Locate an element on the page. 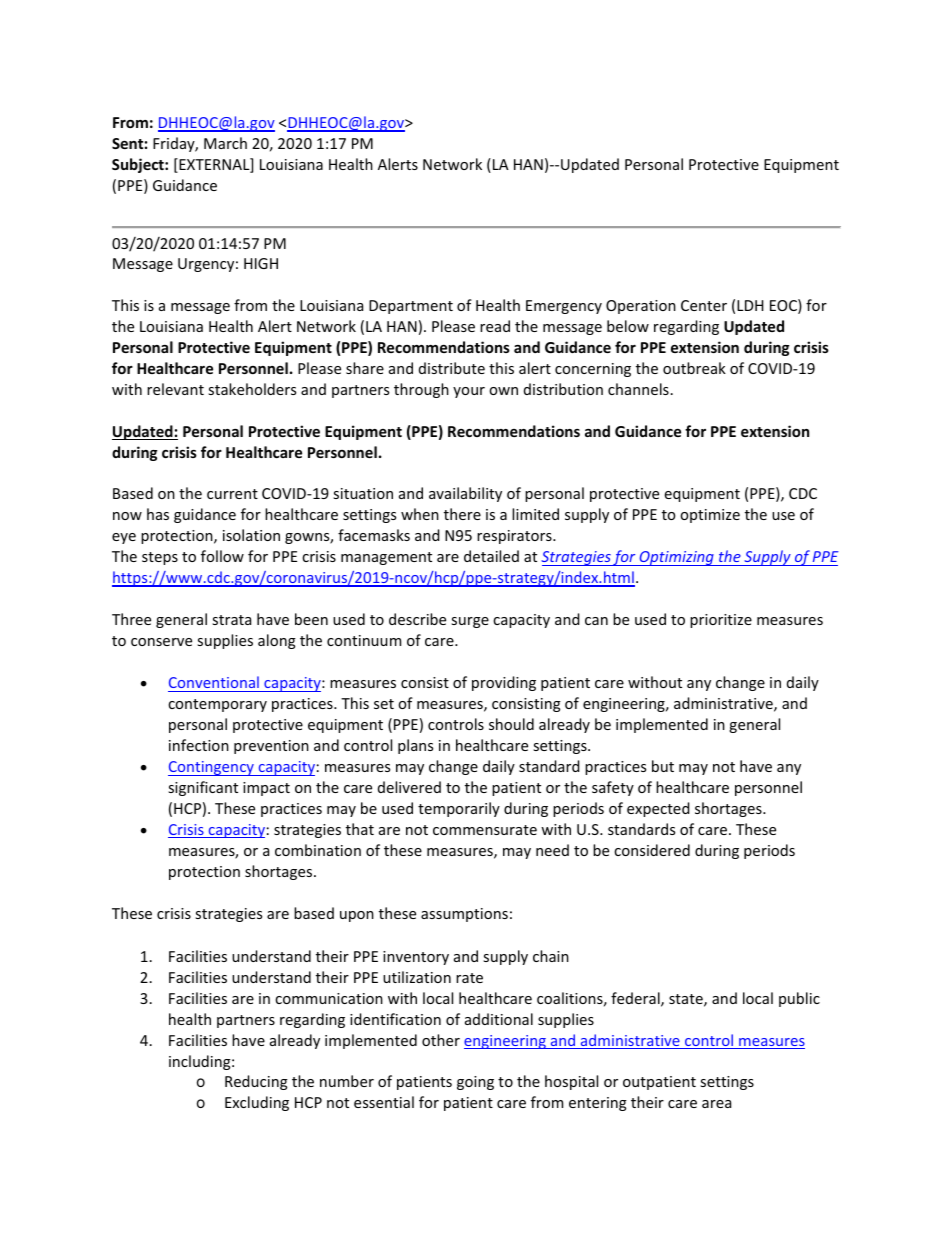 This document has height=1233, width=952. strata is located at coordinates (231, 620).
